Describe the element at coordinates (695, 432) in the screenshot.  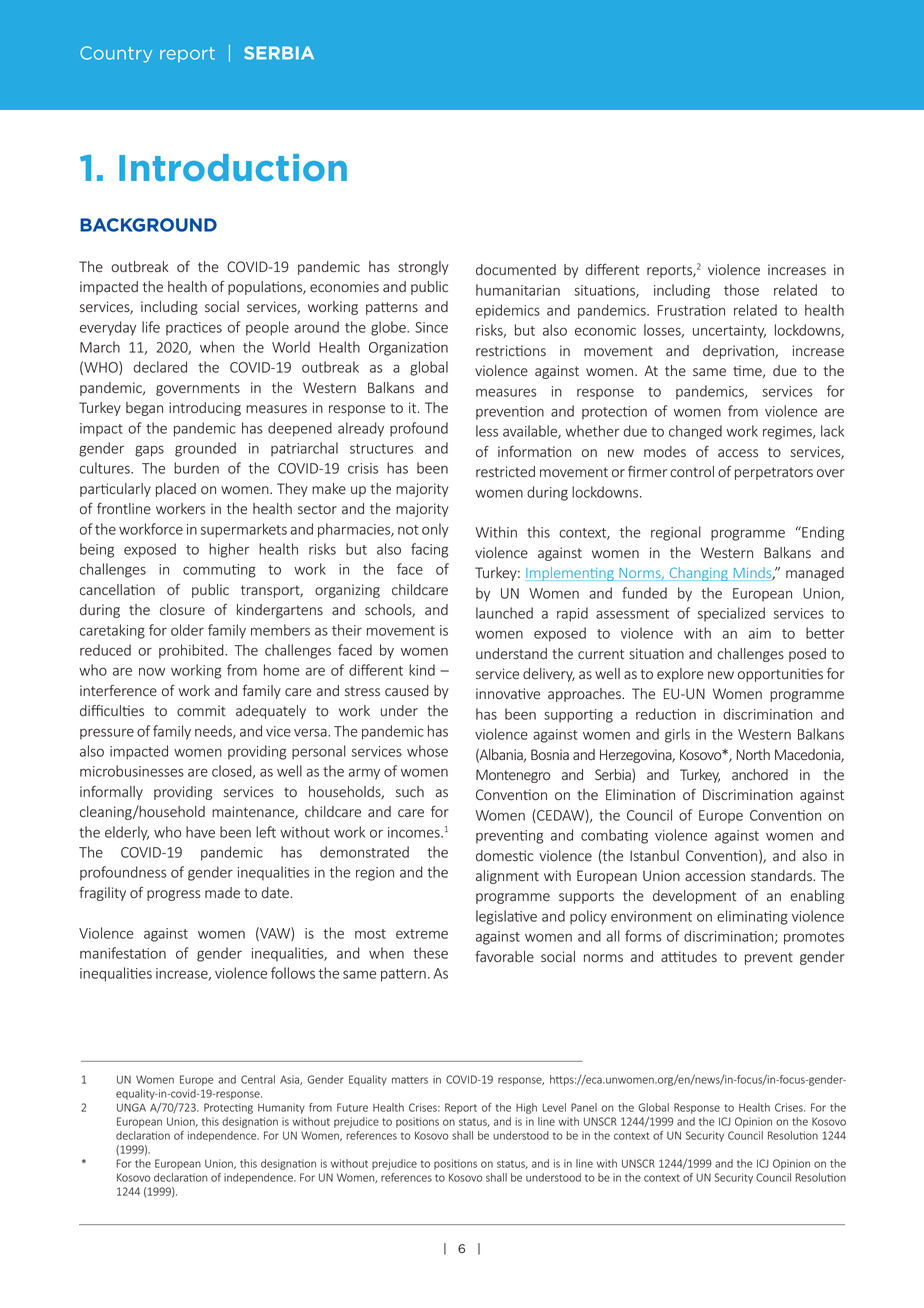
I see `changed` at that location.
